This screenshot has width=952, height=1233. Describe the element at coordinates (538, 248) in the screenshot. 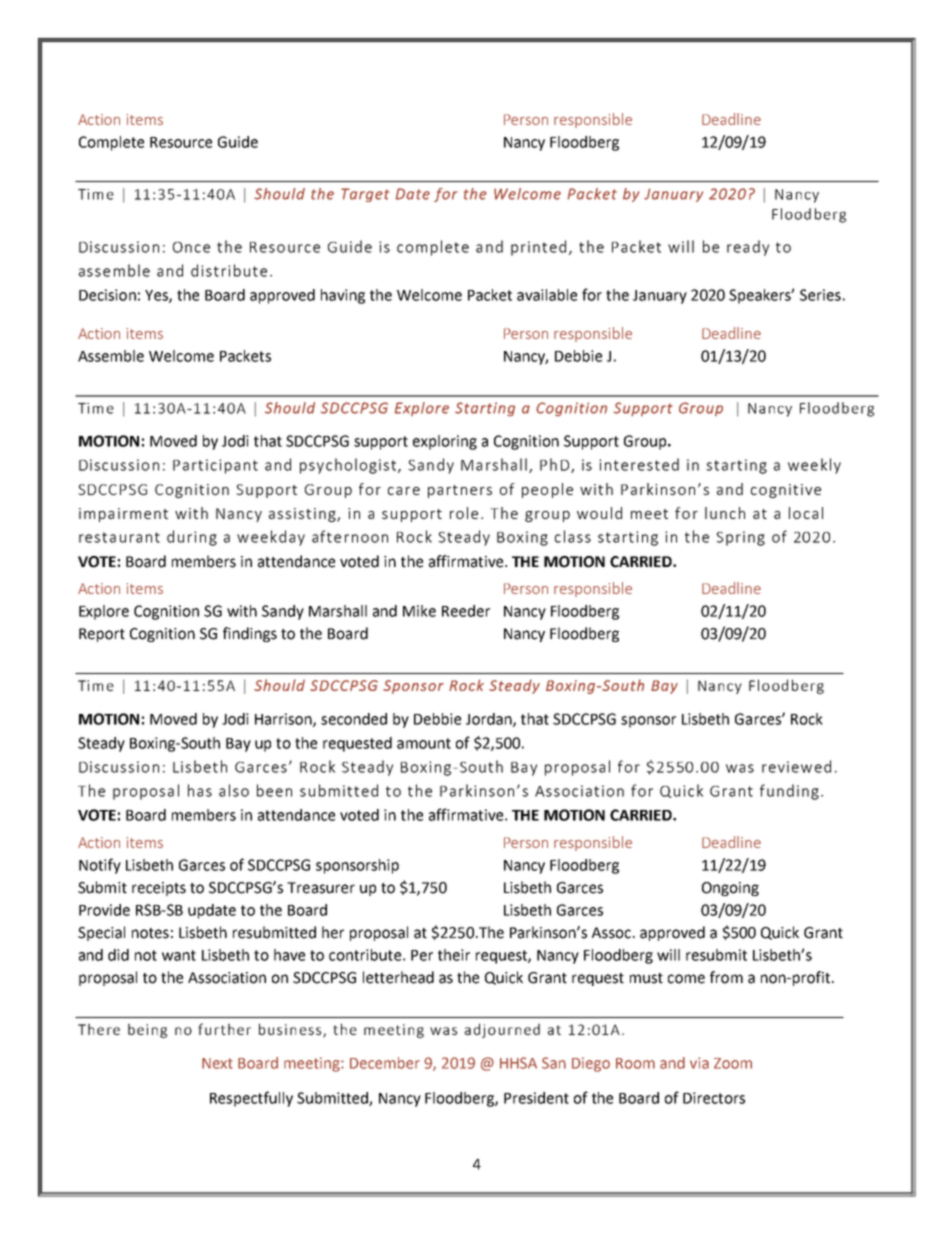

I see `printed` at that location.
